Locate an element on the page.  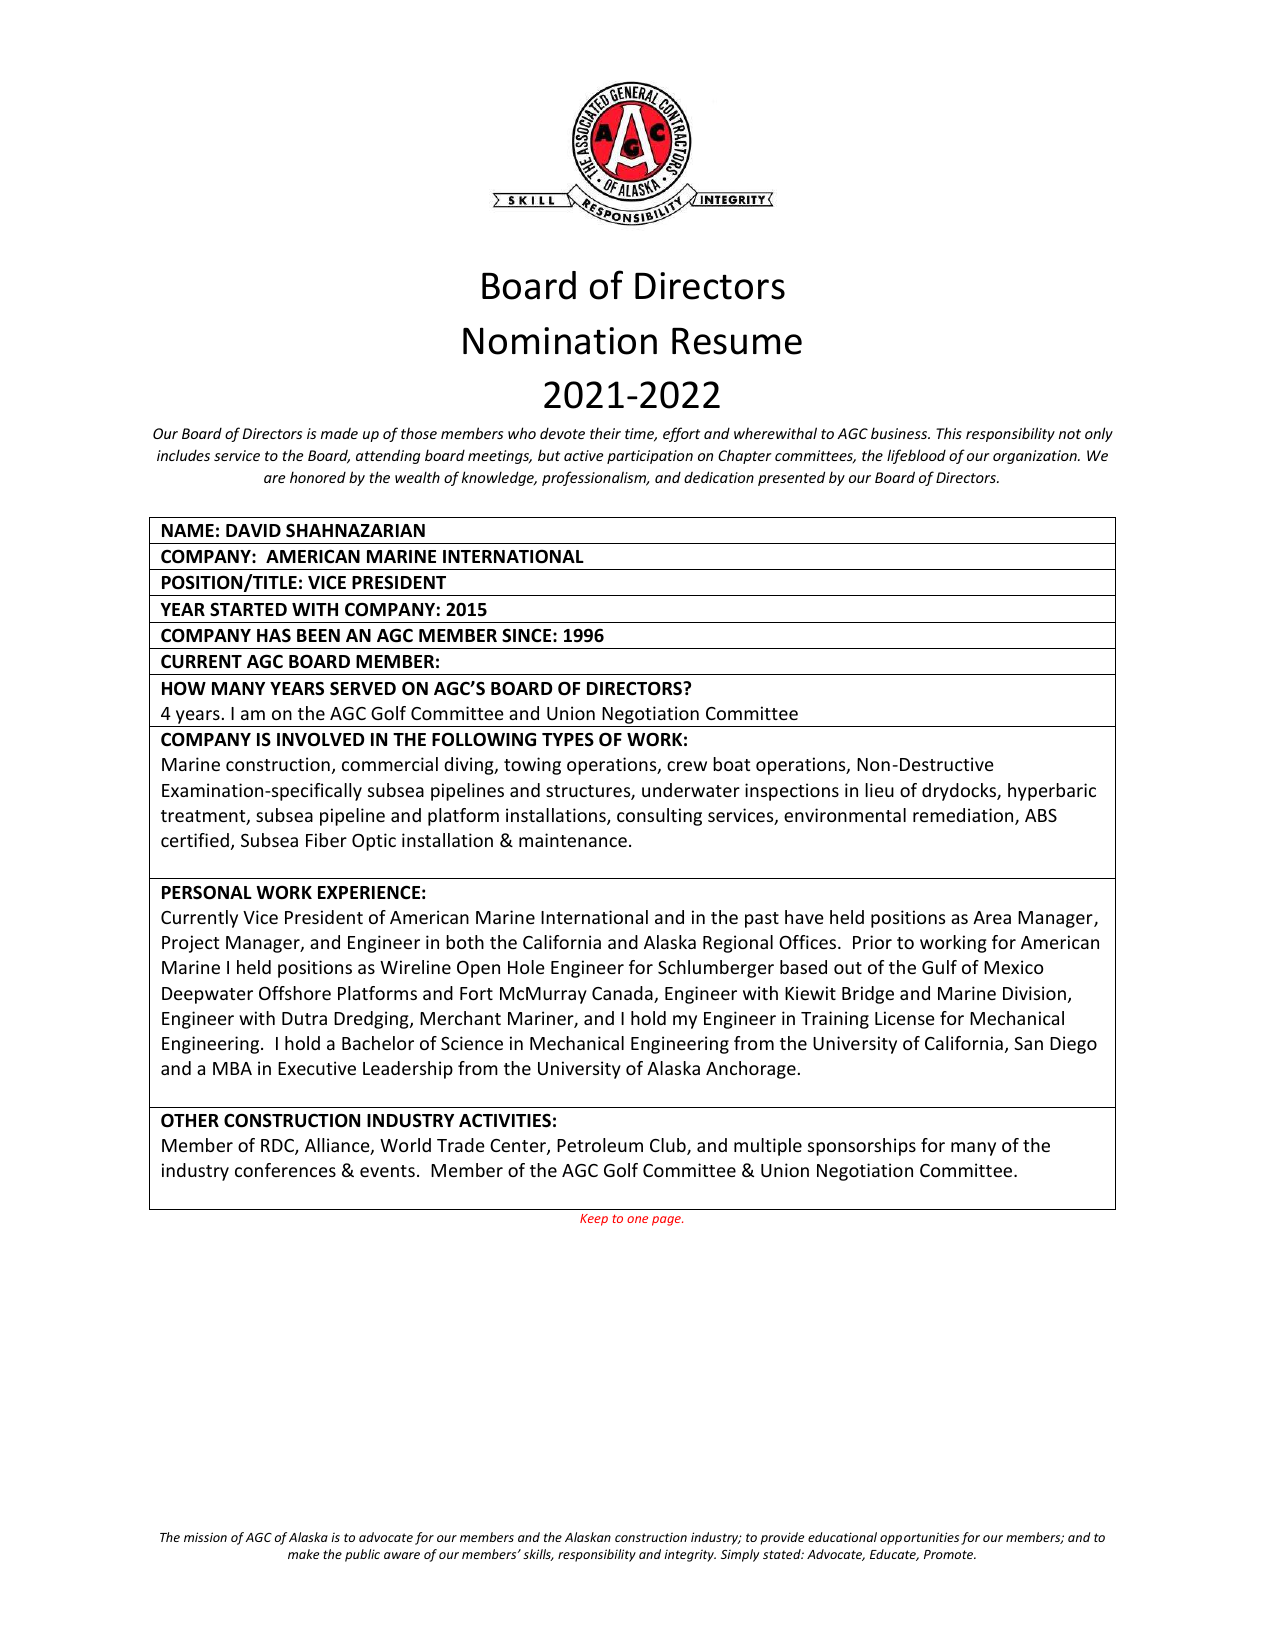
This is located at coordinates (949, 433).
